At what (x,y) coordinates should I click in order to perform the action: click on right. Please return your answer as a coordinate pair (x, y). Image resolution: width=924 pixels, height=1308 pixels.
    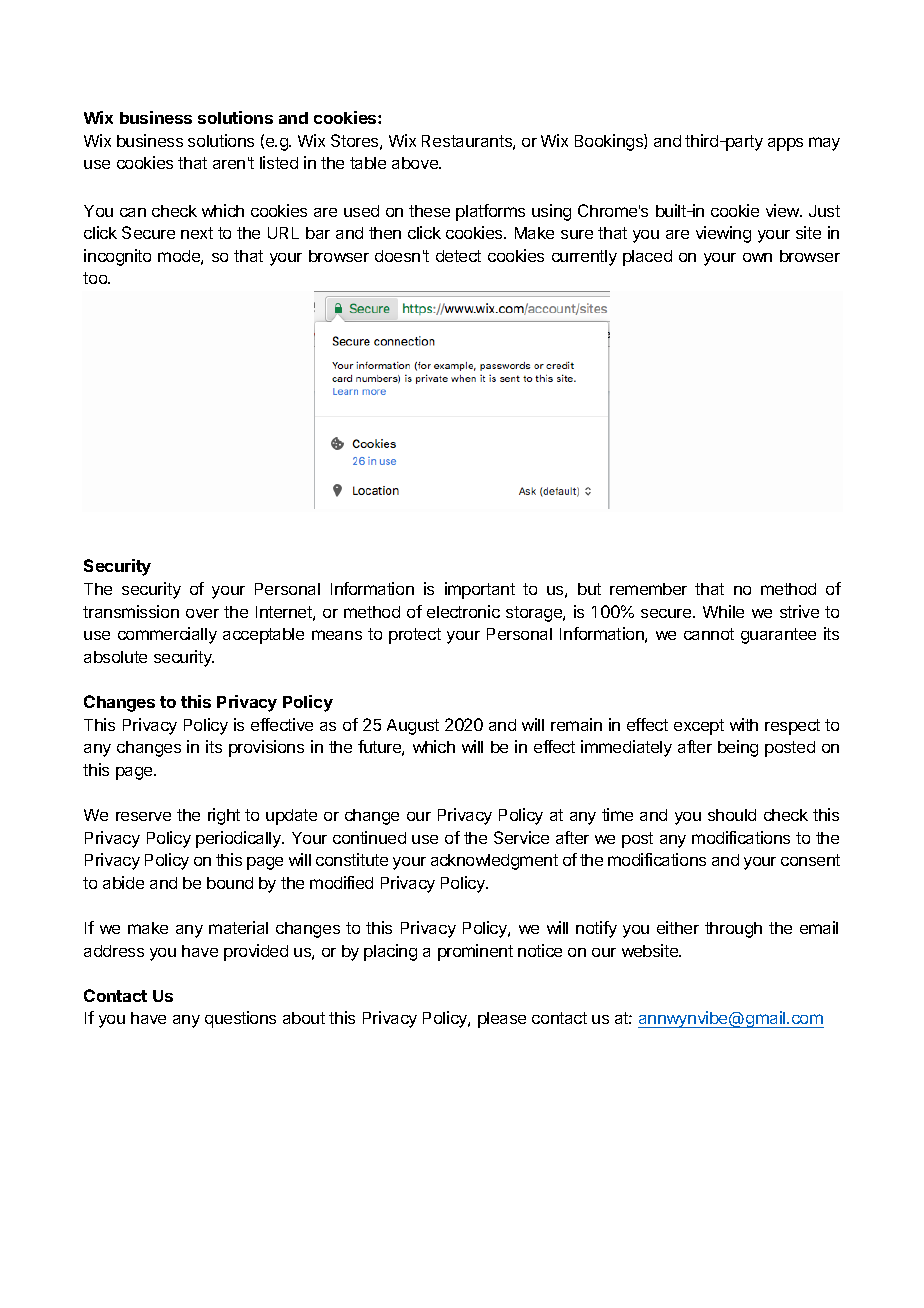
    Looking at the image, I should click on (224, 816).
